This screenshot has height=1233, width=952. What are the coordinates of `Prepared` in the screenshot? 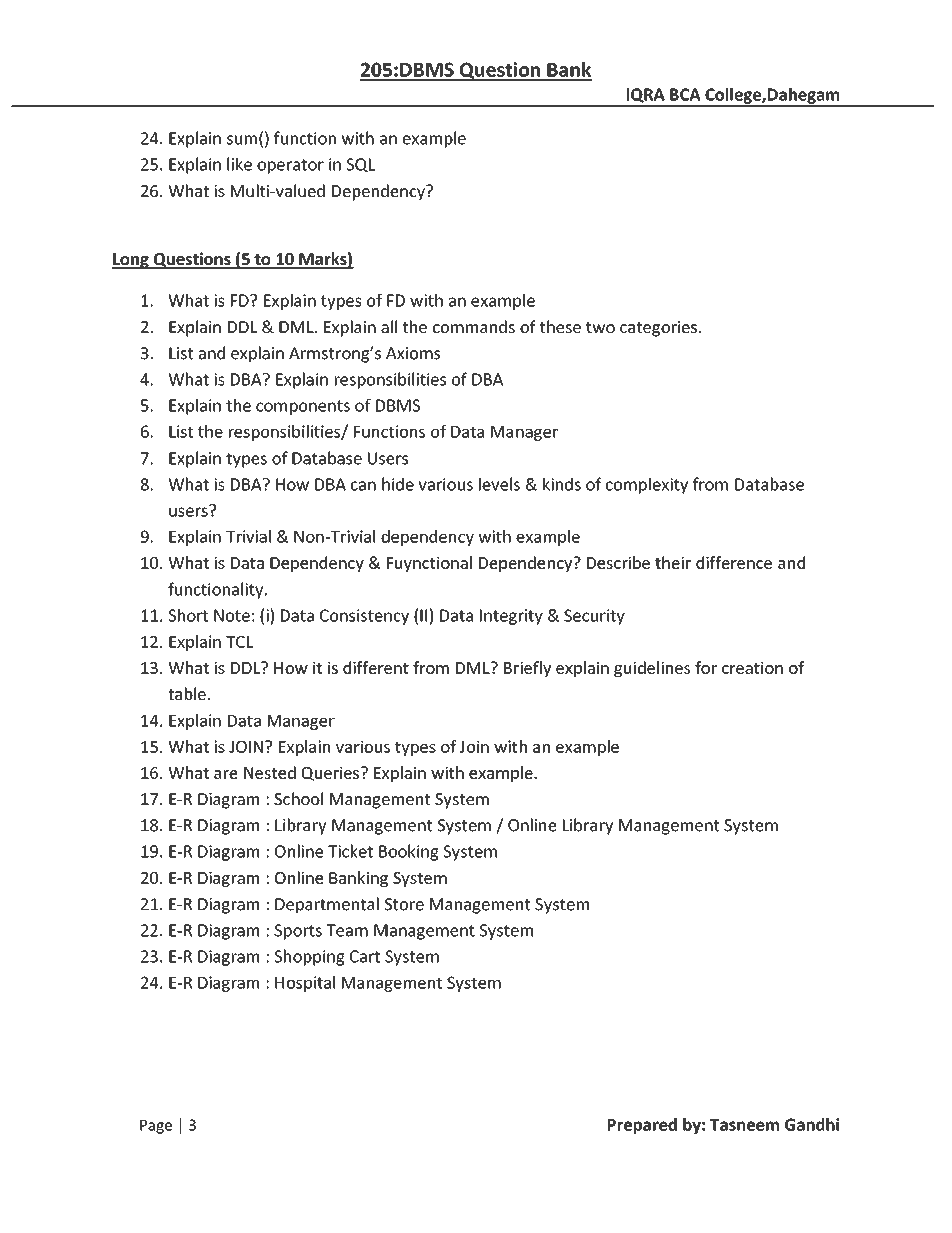 It's located at (642, 1126).
